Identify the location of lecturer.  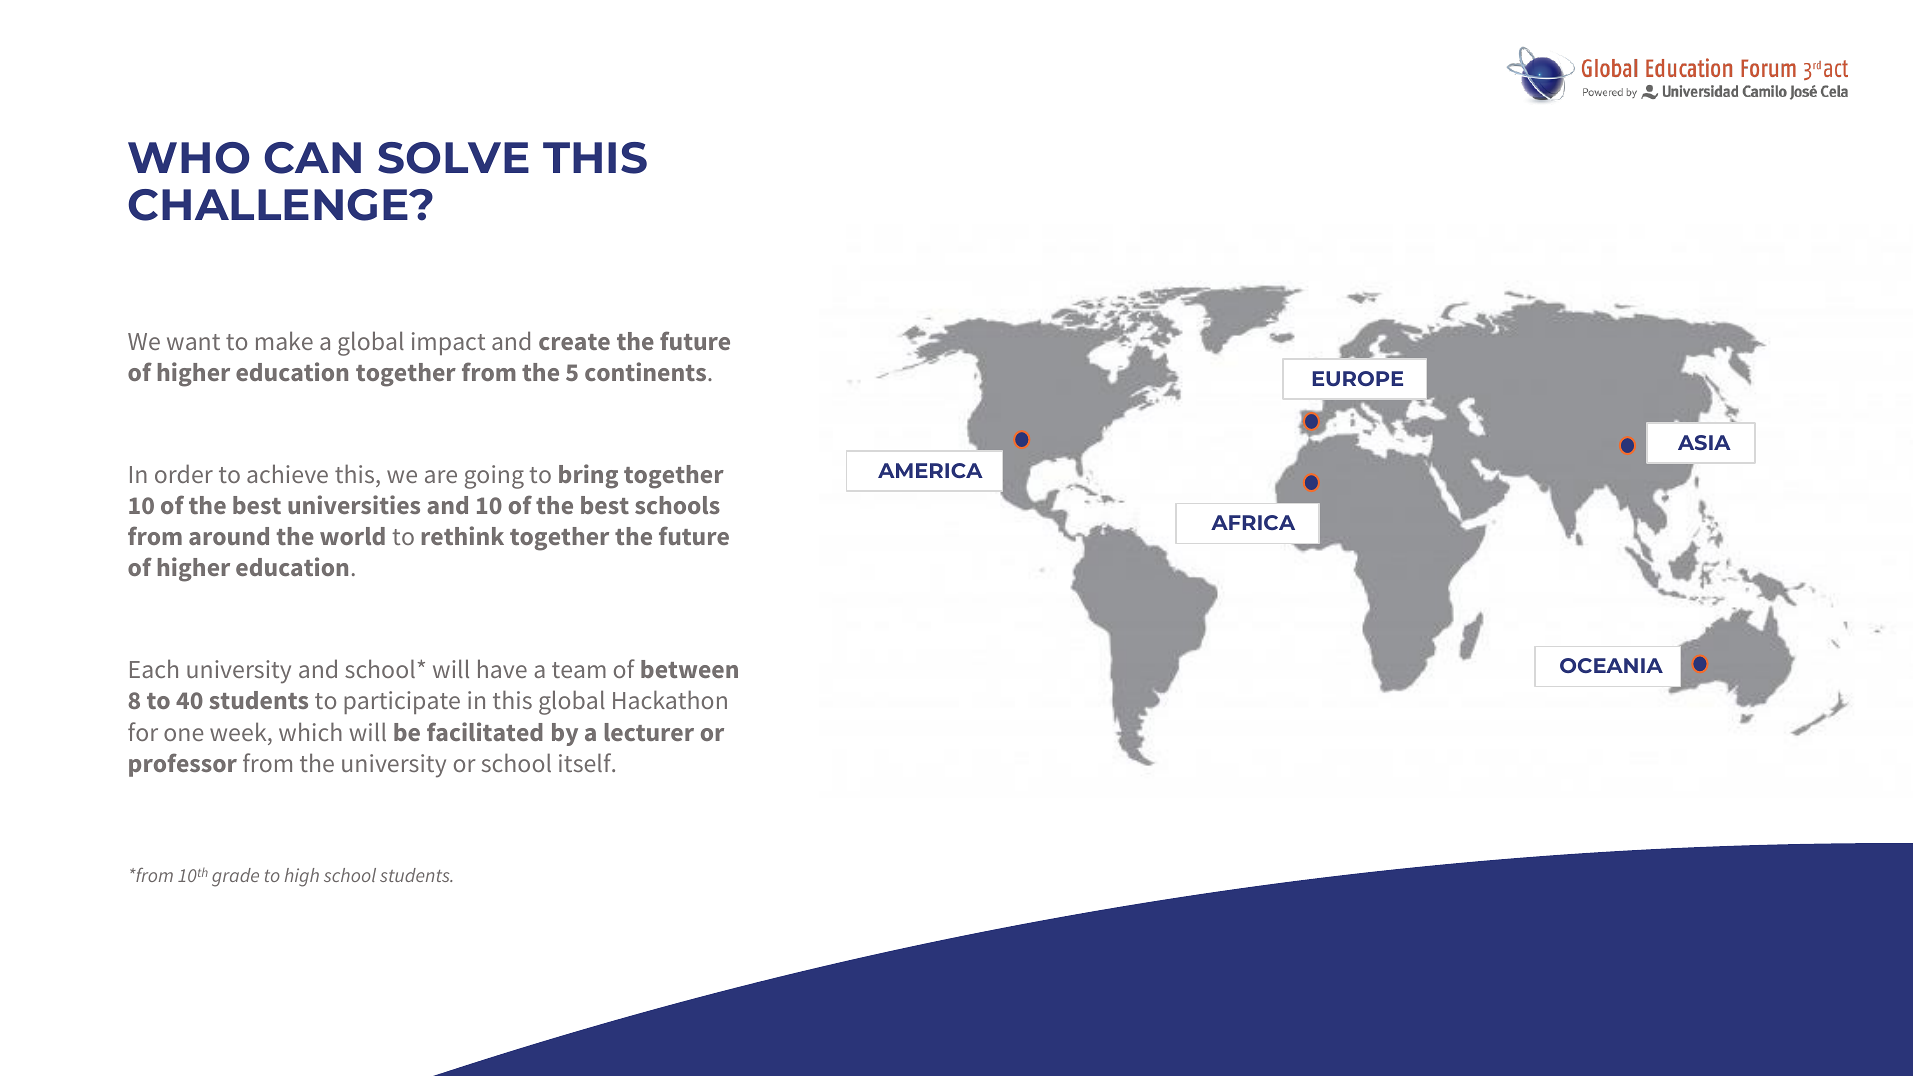
(649, 732).
